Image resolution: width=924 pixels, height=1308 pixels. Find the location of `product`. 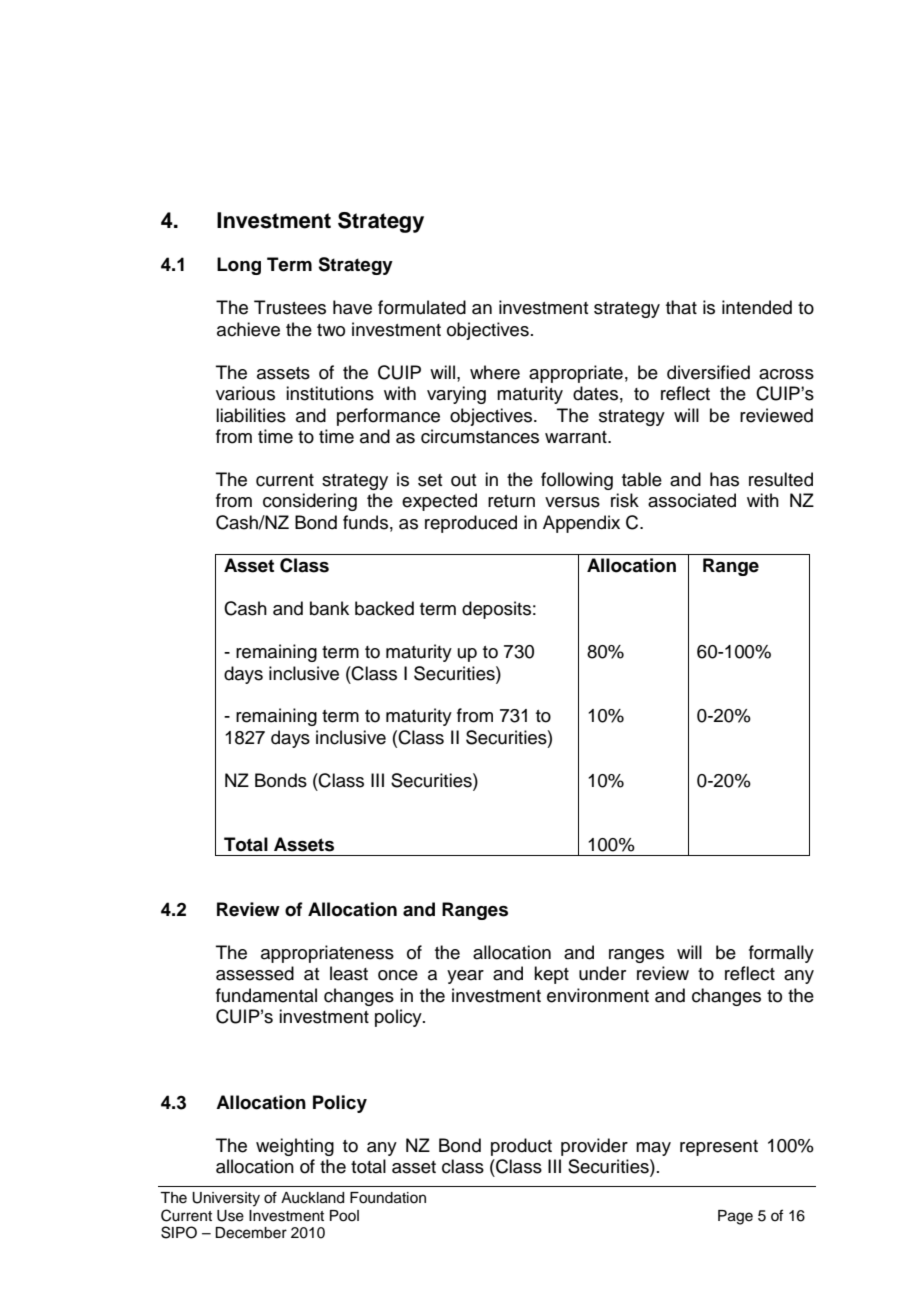

product is located at coordinates (521, 1147).
